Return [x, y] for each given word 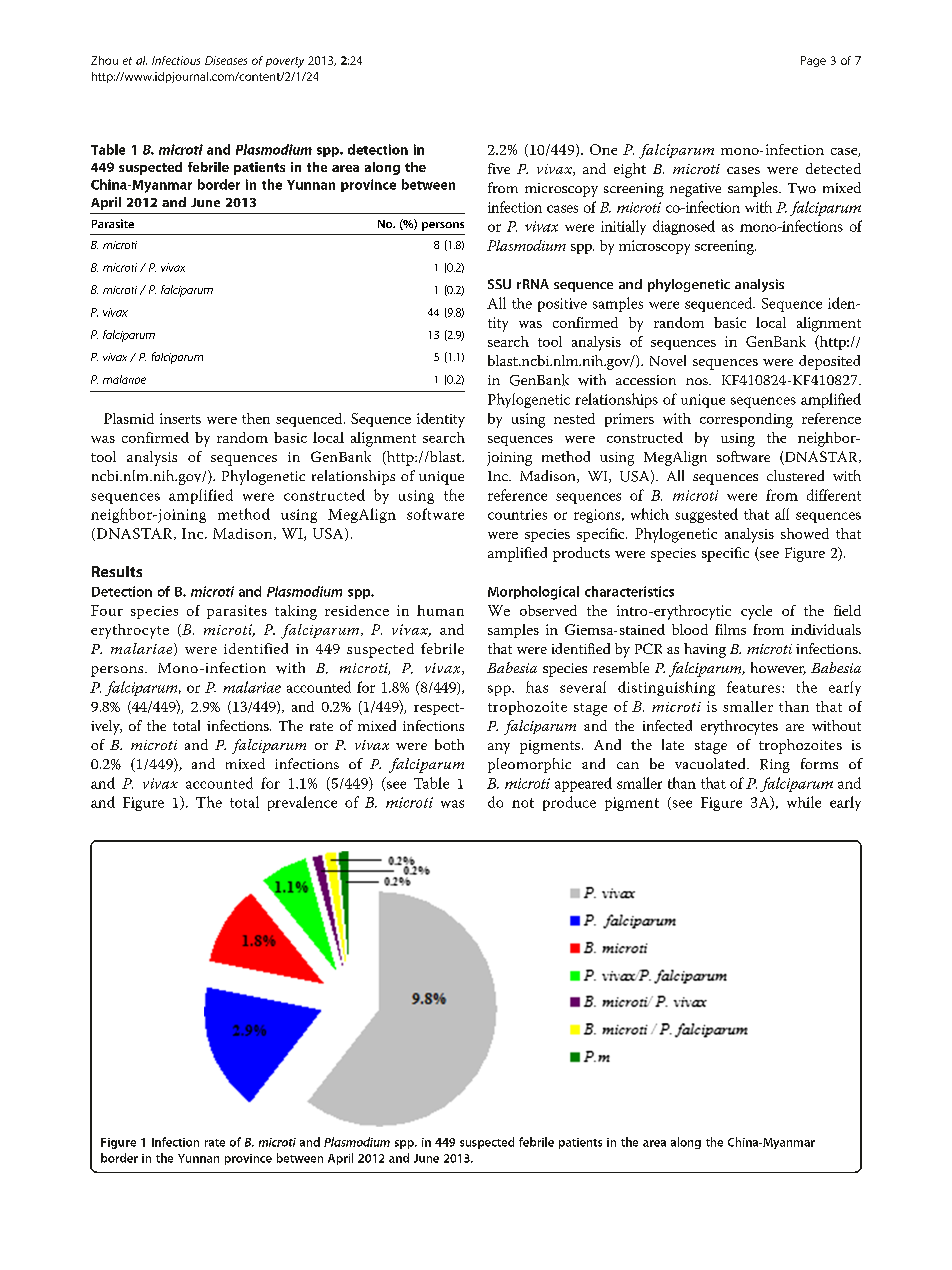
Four [107, 610]
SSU [499, 284]
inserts [180, 418]
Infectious [176, 60]
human [440, 610]
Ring [775, 766]
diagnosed [684, 227]
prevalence [302, 803]
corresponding [746, 420]
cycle [756, 612]
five [499, 168]
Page [813, 61]
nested [574, 418]
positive [562, 305]
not [523, 803]
